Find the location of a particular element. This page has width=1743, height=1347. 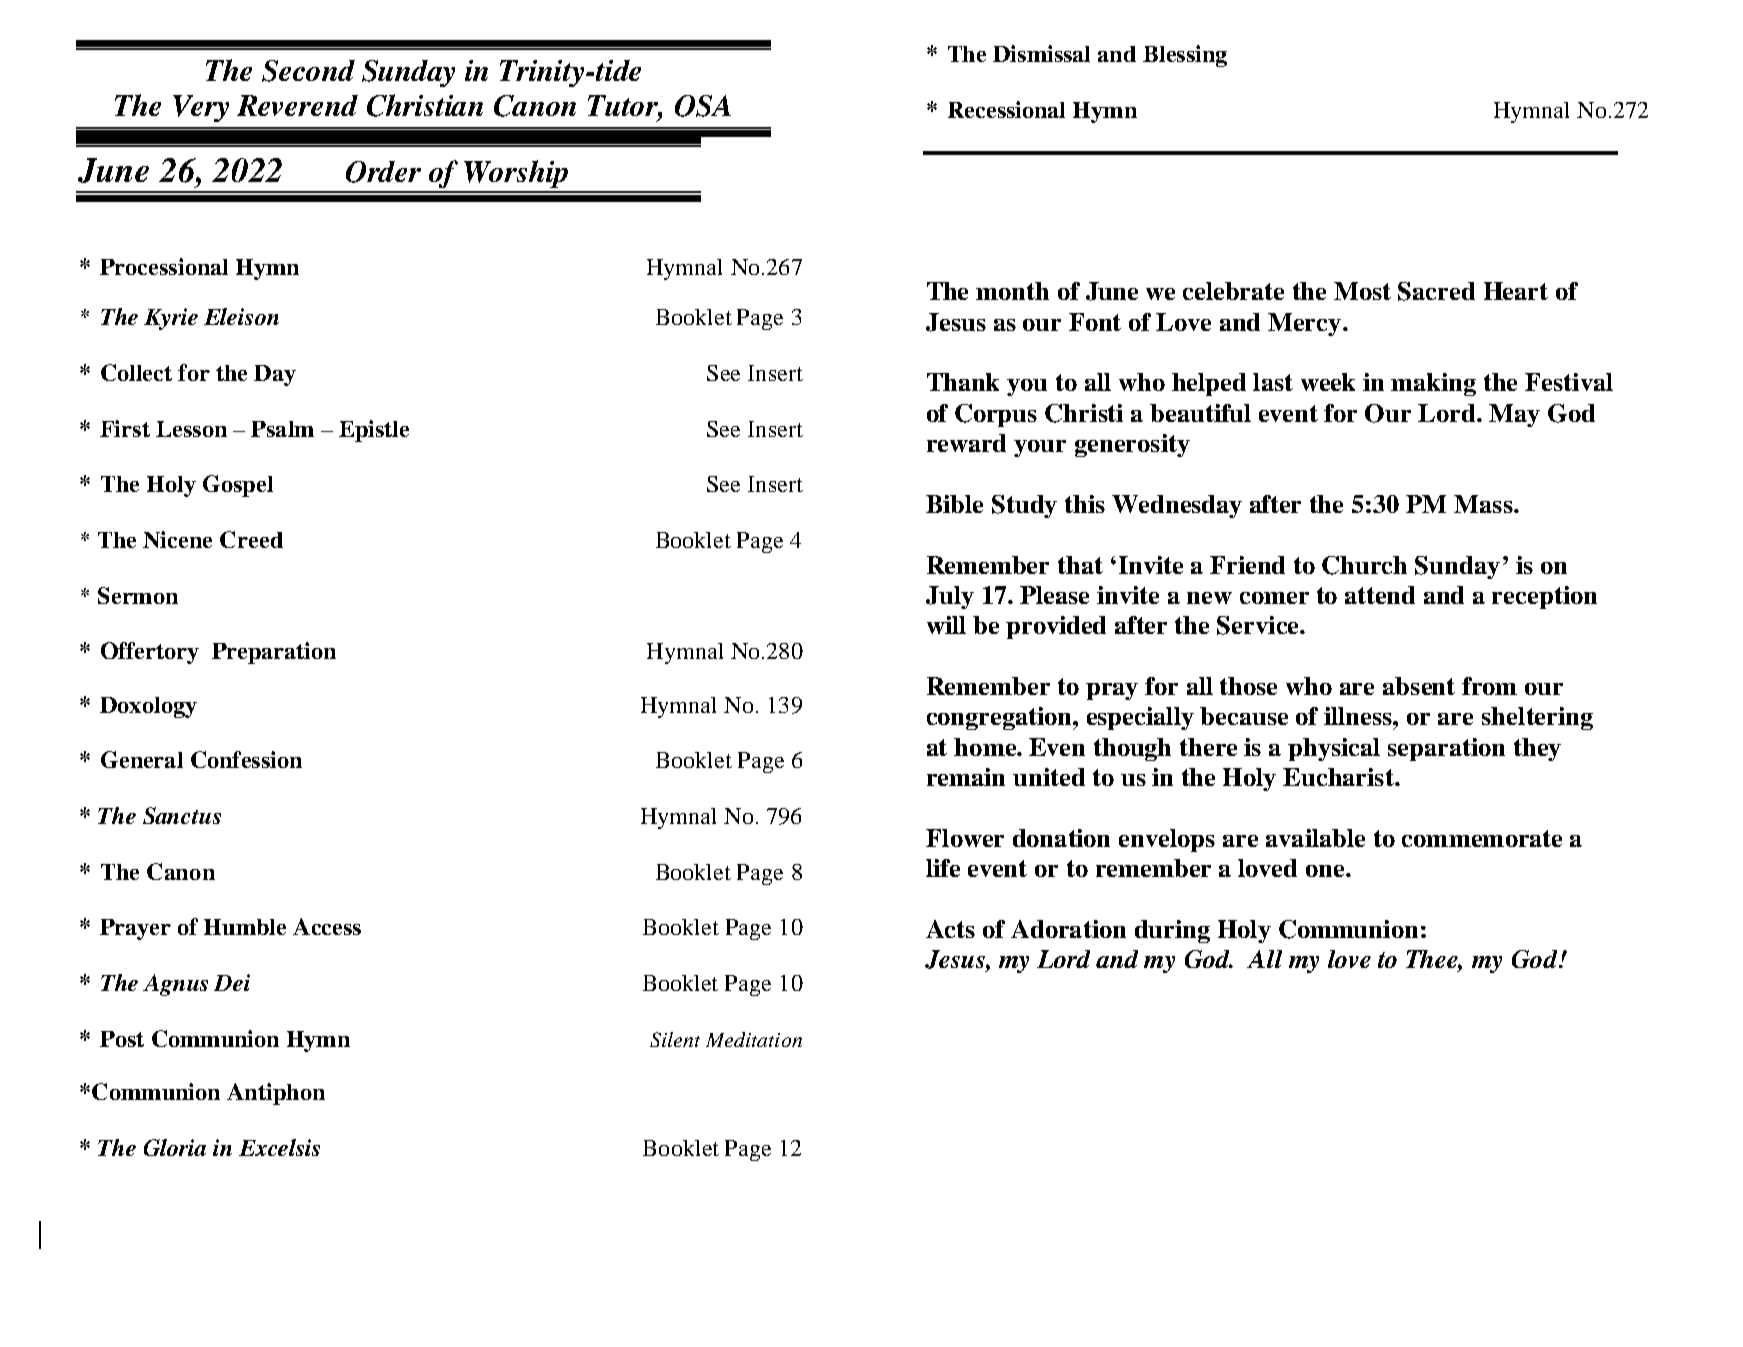

Meditation is located at coordinates (754, 1039).
